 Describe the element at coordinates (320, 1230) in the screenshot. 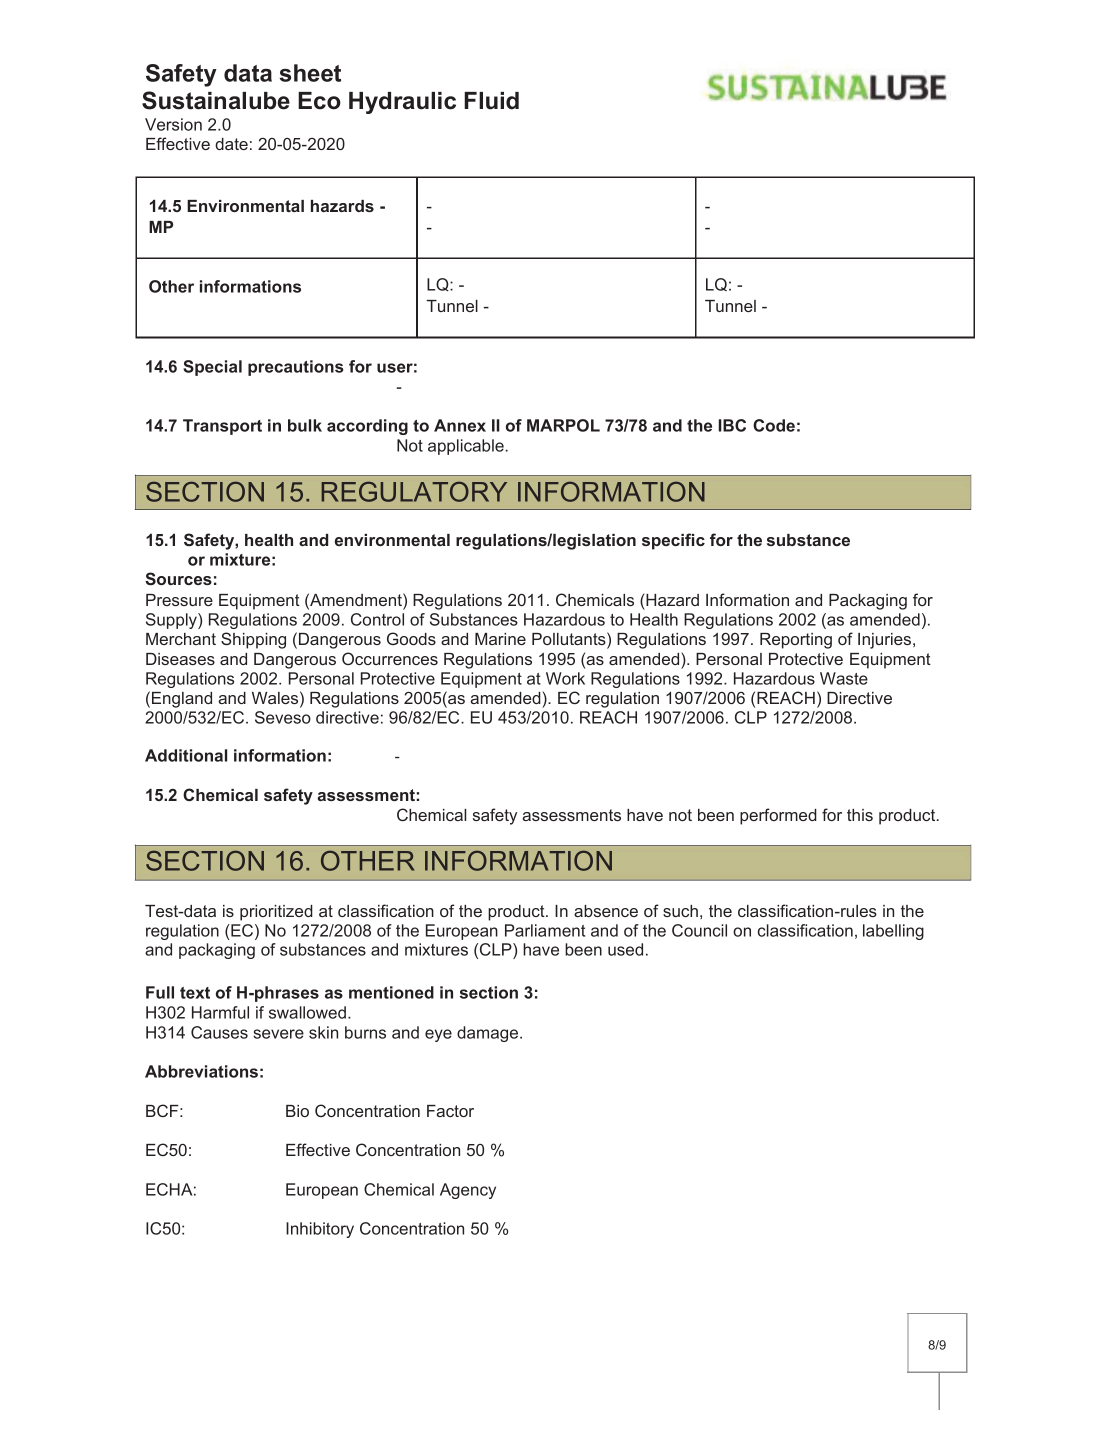

I see `Inhibitory` at that location.
